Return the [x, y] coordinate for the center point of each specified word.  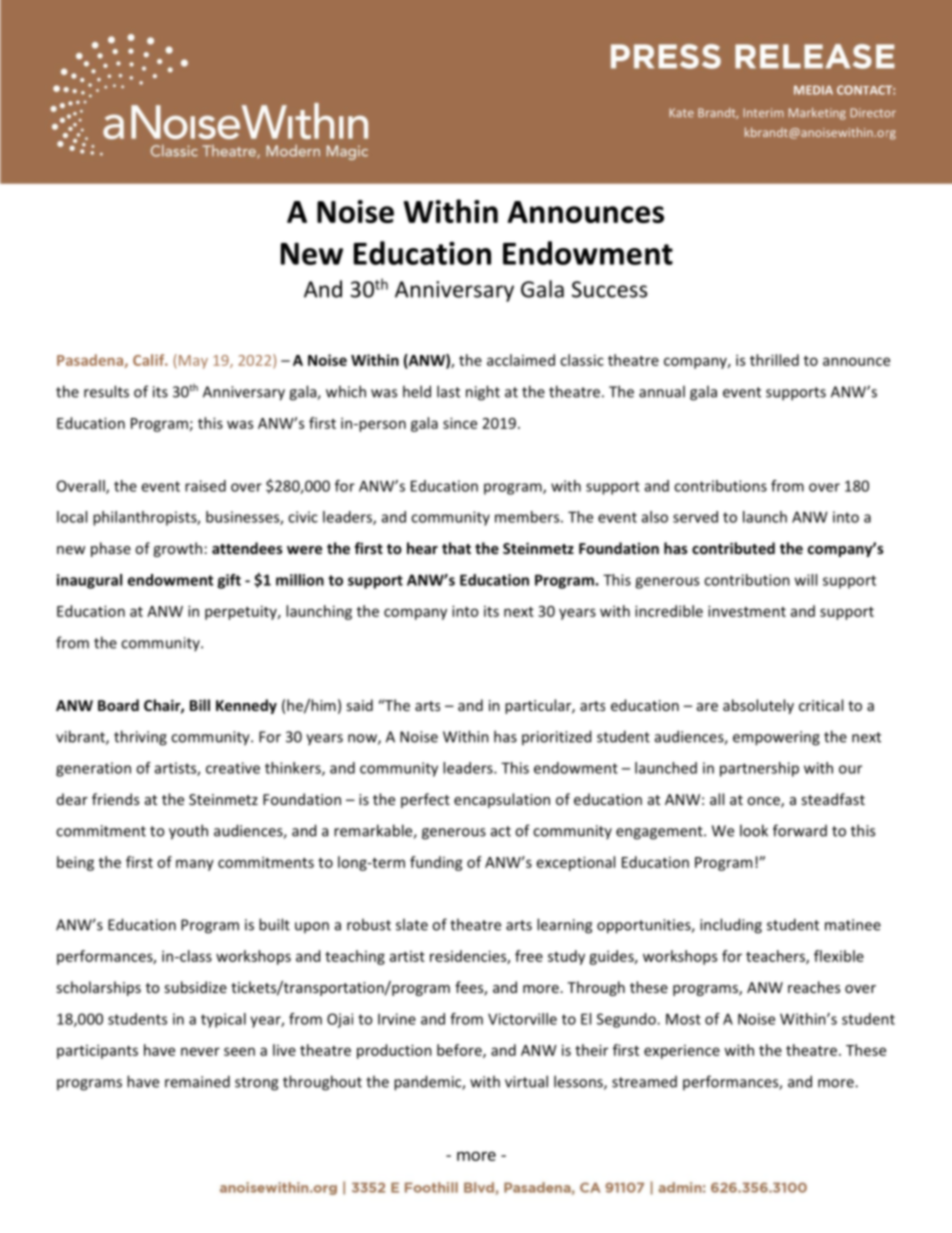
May [193, 362]
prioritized [556, 737]
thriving [140, 738]
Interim [764, 112]
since [460, 423]
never [200, 1051]
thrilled [774, 360]
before [460, 1051]
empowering [776, 738]
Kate [682, 112]
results [106, 391]
